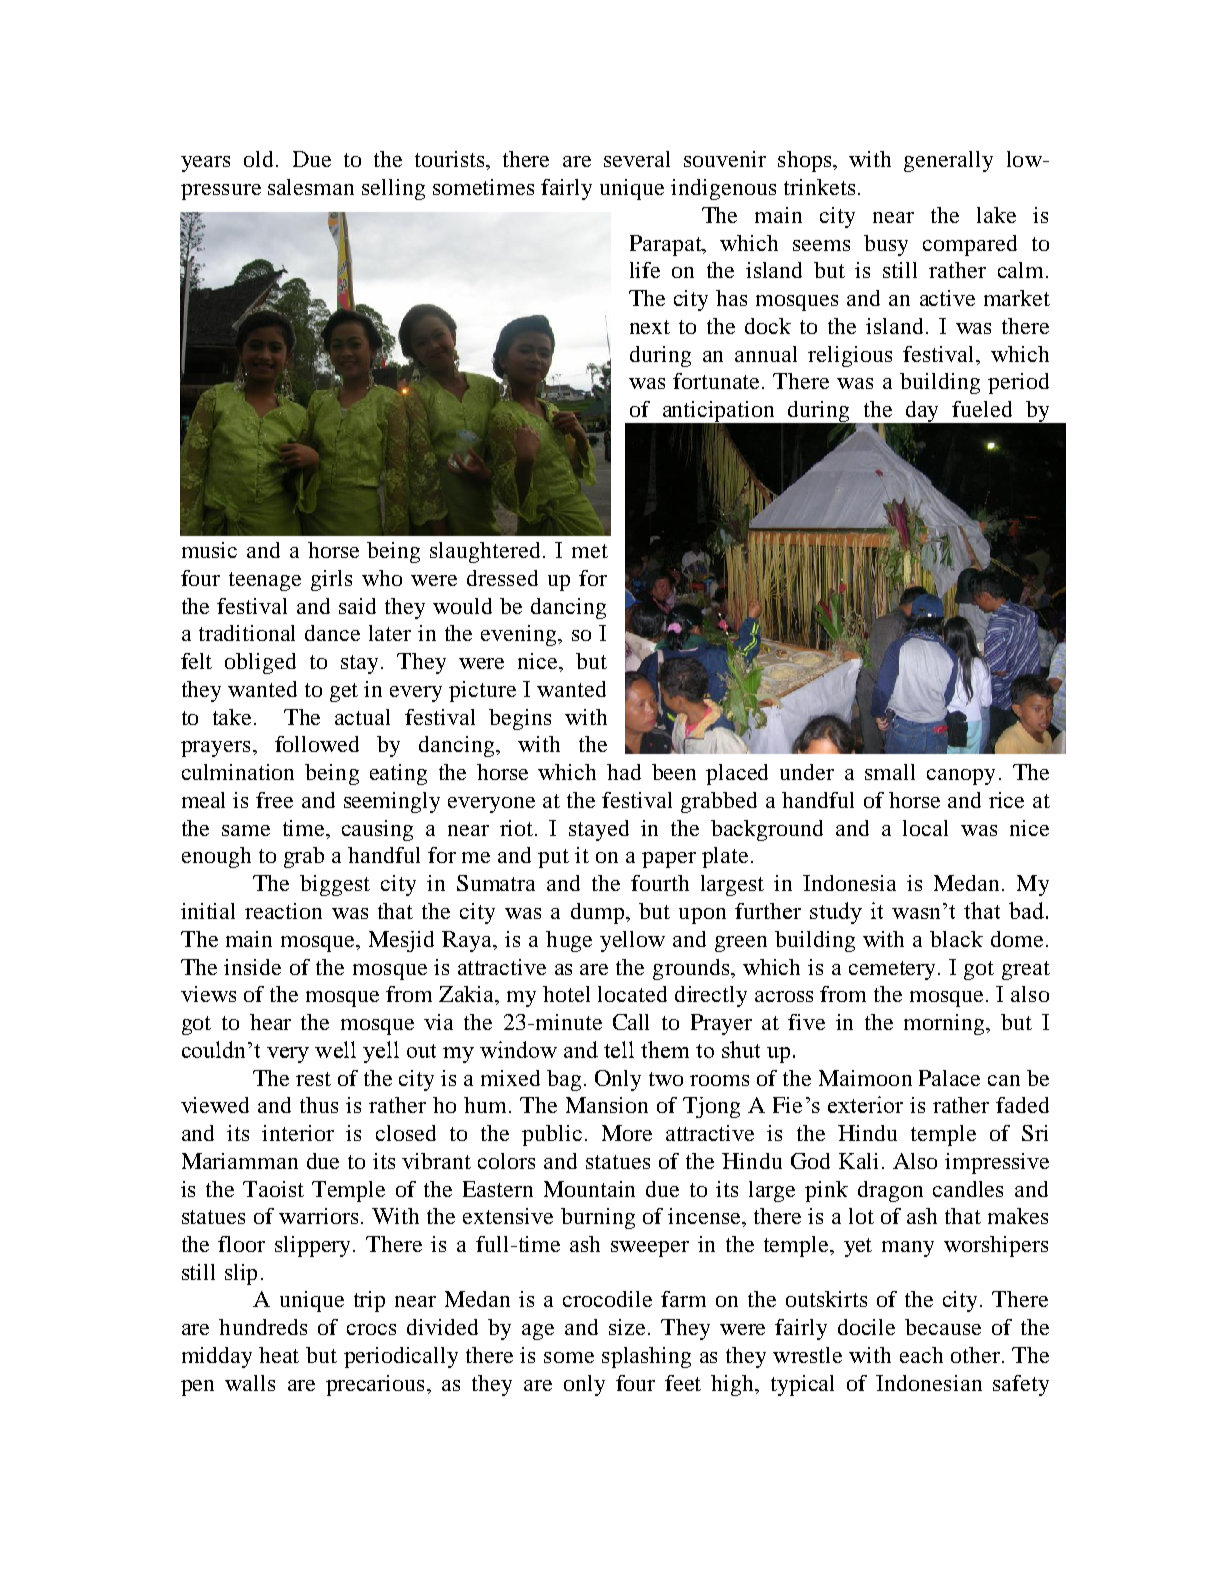 This screenshot has width=1231, height=1593. Describe the element at coordinates (637, 159) in the screenshot. I see `several` at that location.
